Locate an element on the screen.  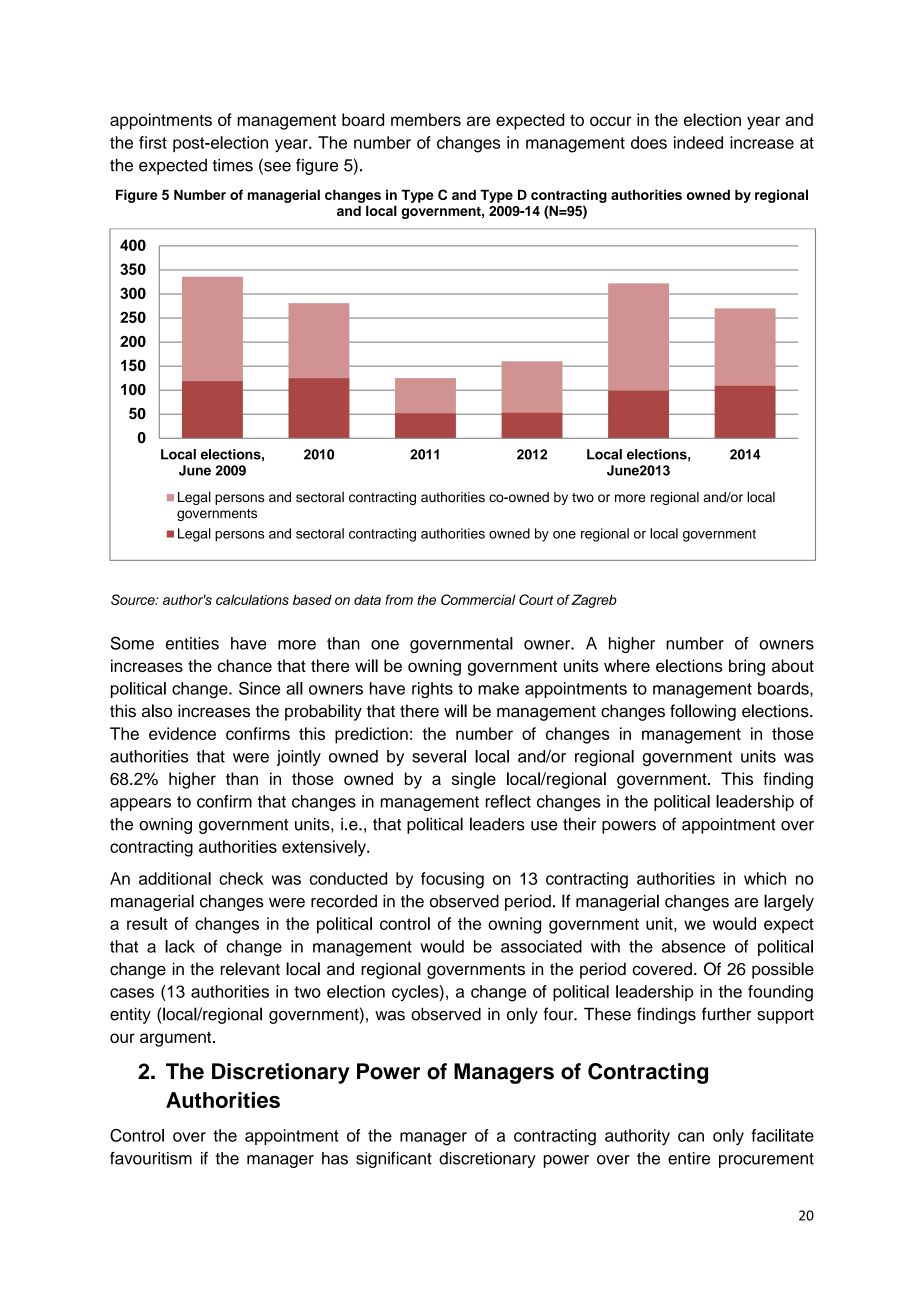
focusing is located at coordinates (452, 880).
